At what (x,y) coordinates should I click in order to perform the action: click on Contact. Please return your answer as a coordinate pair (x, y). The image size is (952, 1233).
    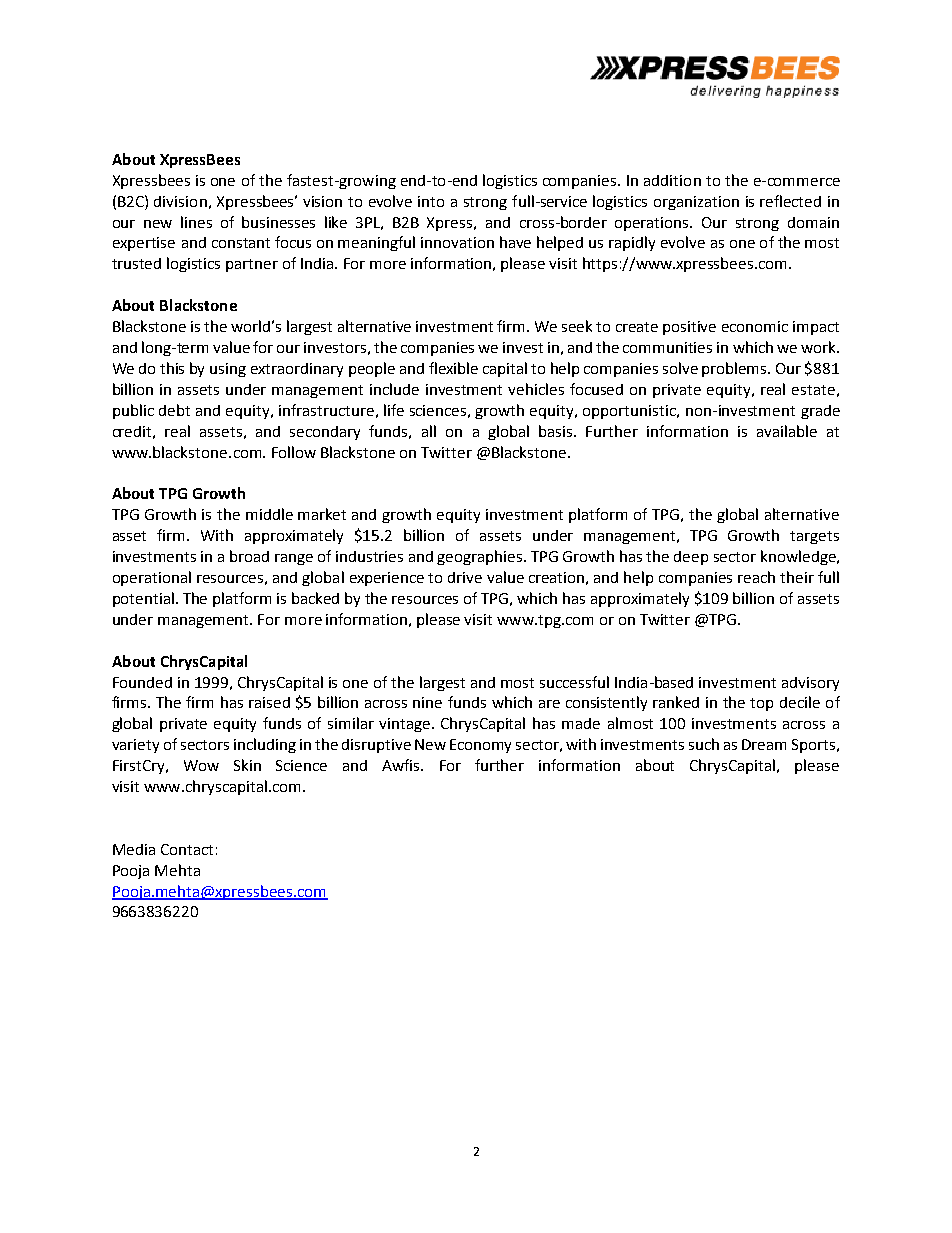
    Looking at the image, I should click on (187, 849).
